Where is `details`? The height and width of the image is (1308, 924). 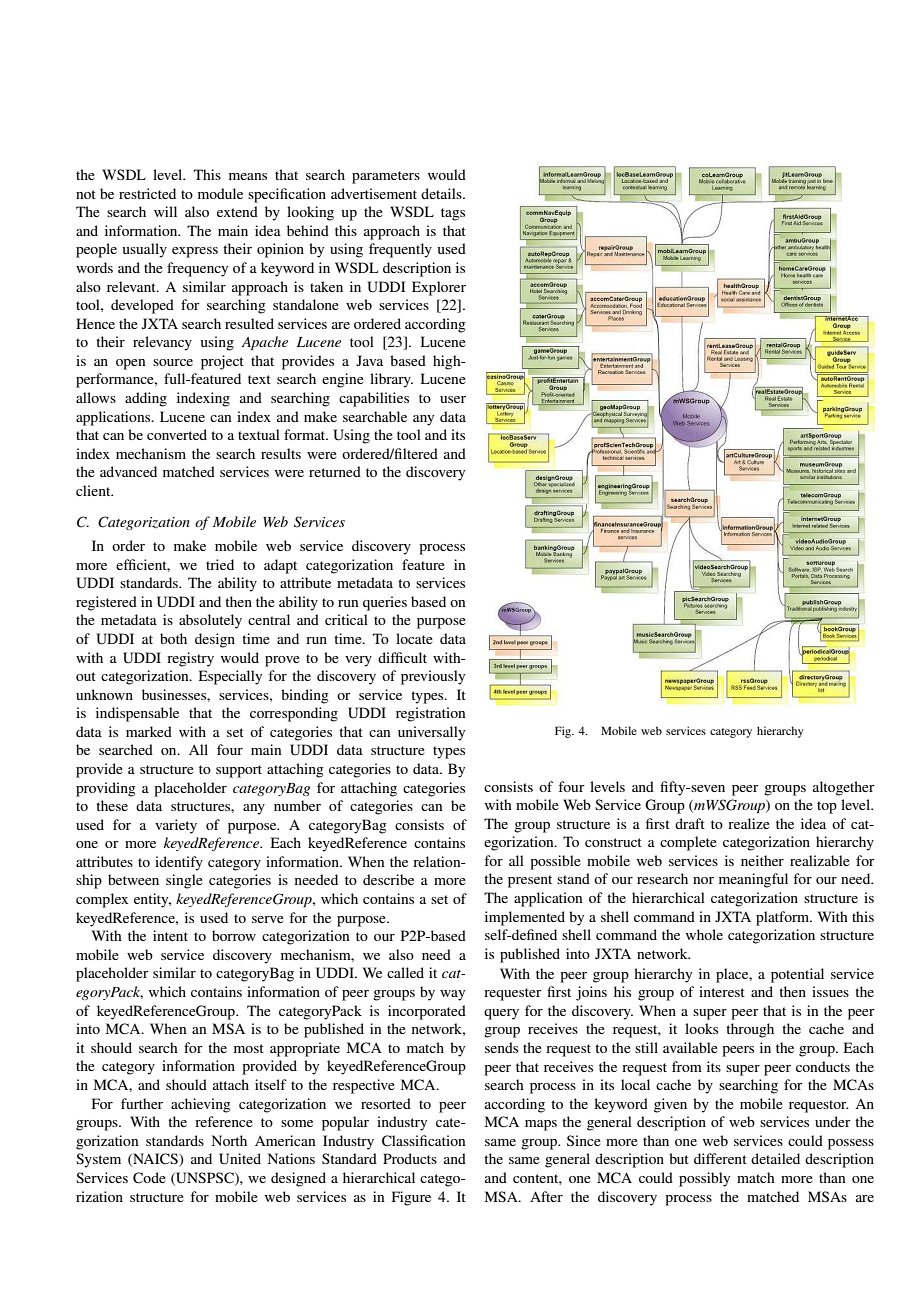
details is located at coordinates (442, 193).
